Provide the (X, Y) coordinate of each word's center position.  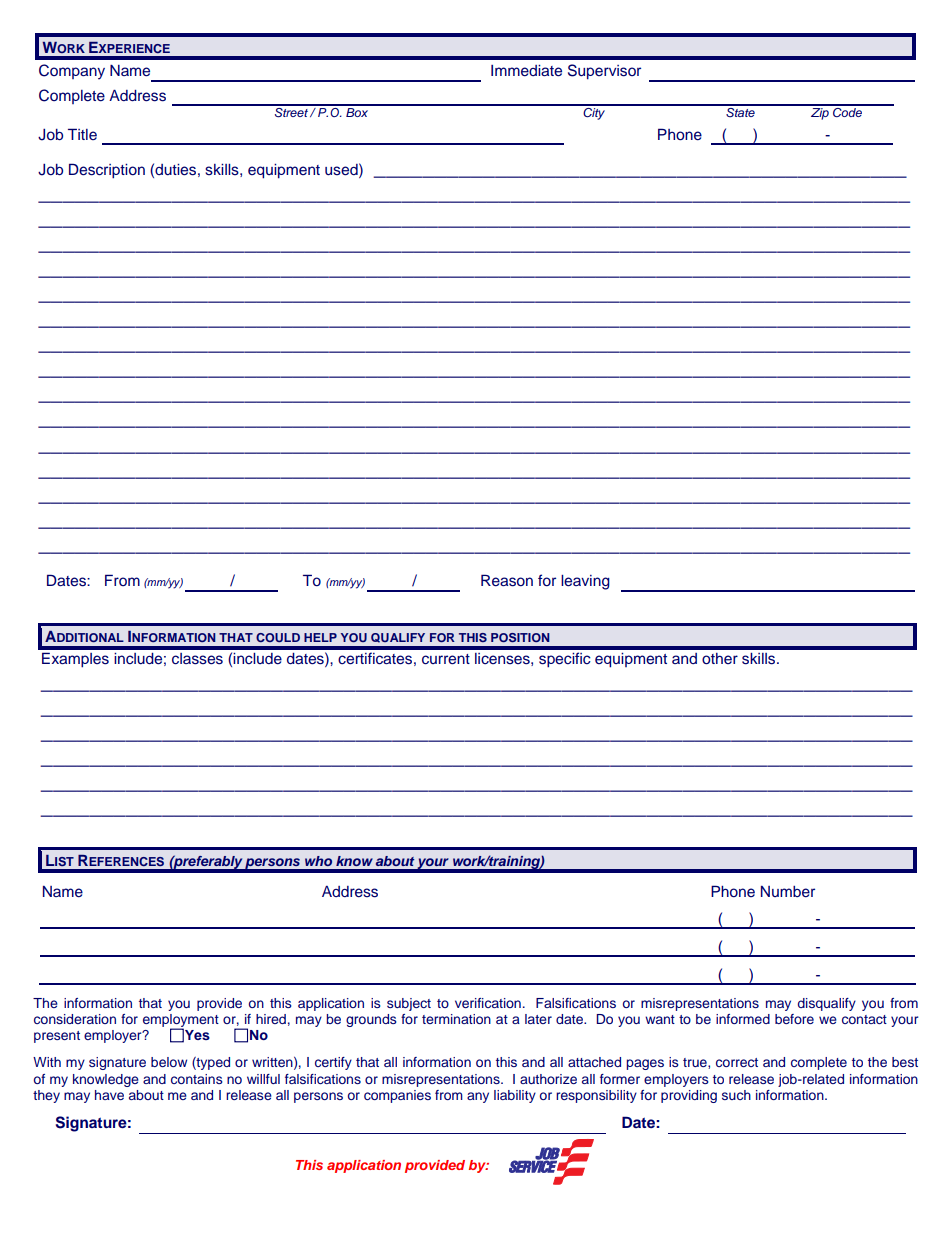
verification (488, 1003)
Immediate (526, 71)
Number (788, 892)
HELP (320, 637)
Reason (507, 580)
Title (82, 134)
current (446, 659)
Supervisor (604, 72)
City (594, 112)
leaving (585, 582)
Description (107, 171)
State (740, 111)
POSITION (520, 637)
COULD (278, 637)
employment (181, 1022)
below (169, 1062)
